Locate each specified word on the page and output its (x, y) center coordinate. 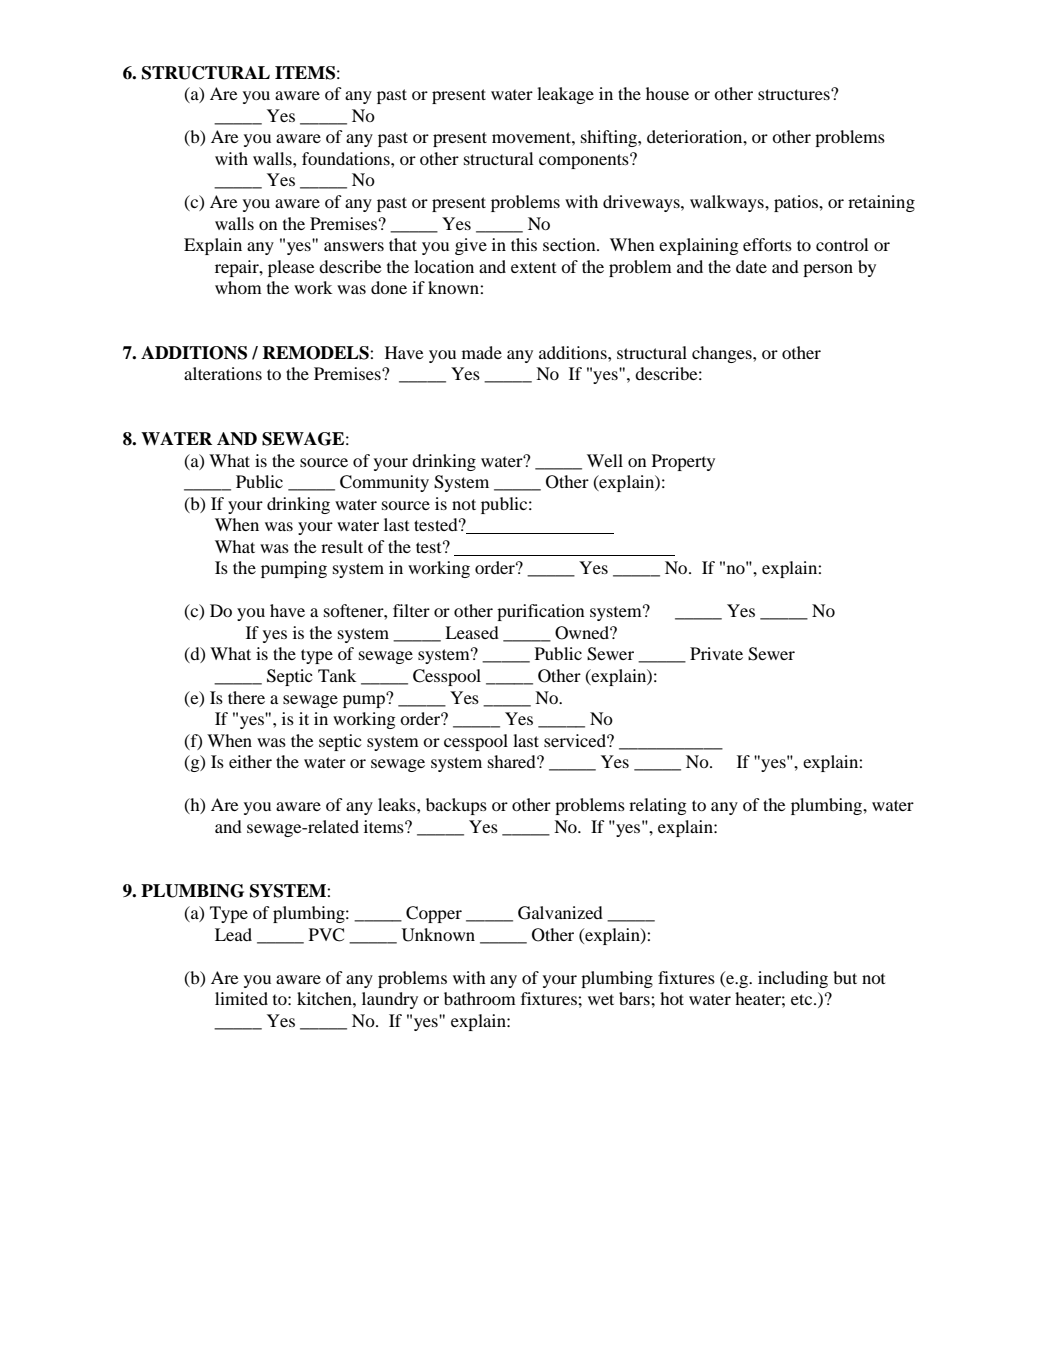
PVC (326, 935)
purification (541, 612)
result (342, 546)
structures (795, 94)
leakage (565, 95)
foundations (347, 158)
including (793, 979)
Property (683, 462)
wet (601, 999)
